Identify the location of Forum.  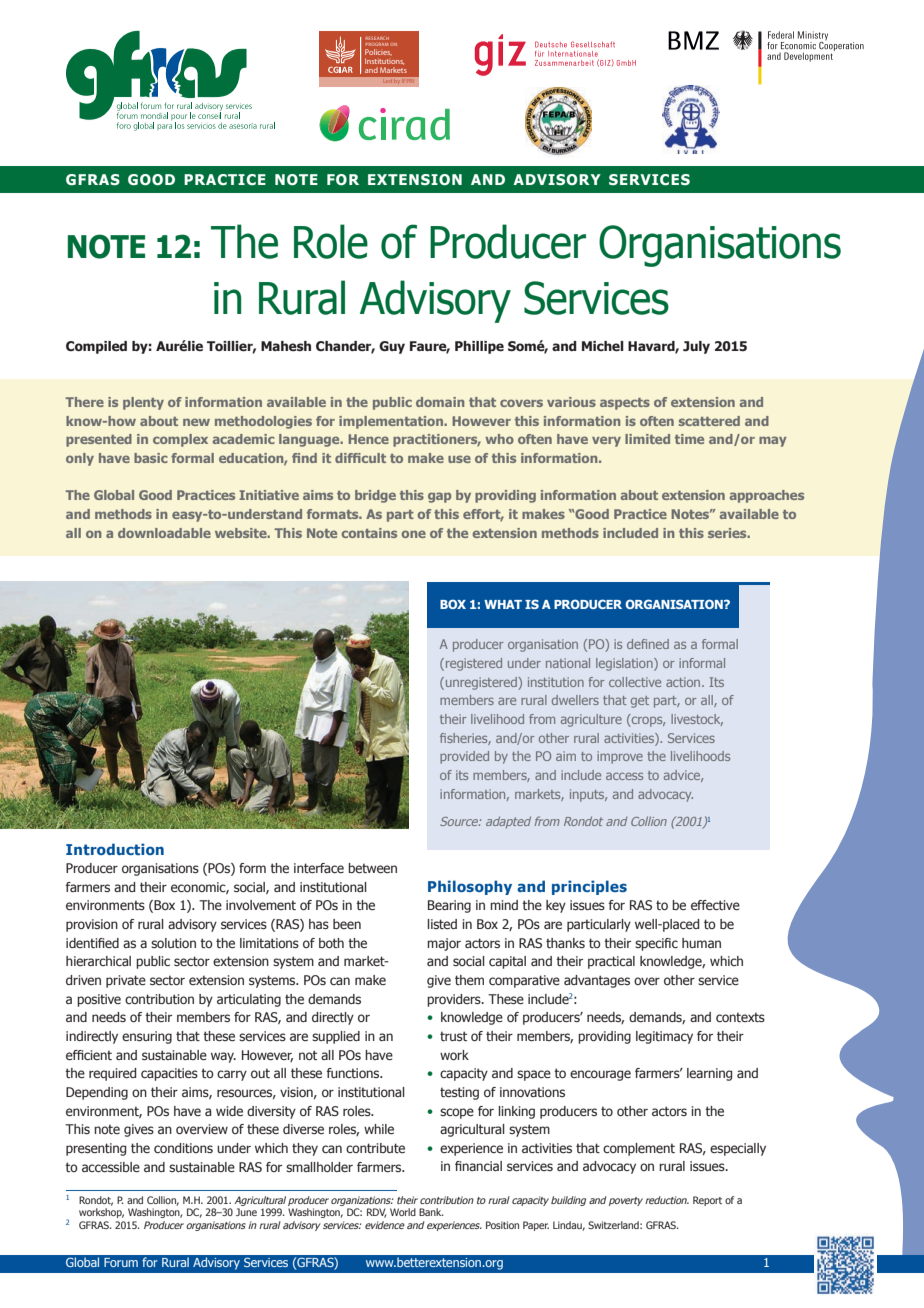
(121, 1262).
